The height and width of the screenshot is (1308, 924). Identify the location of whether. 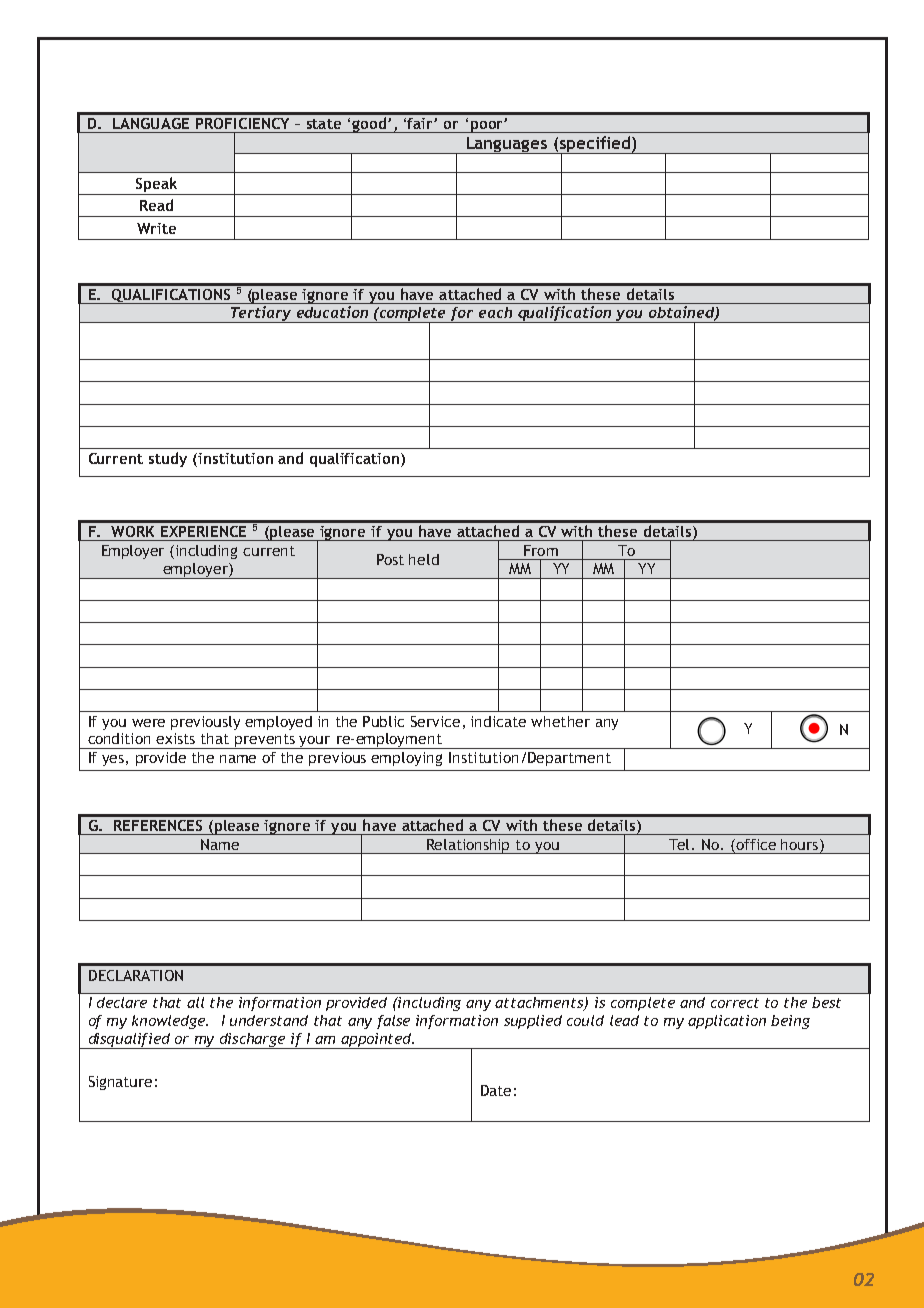
(560, 721).
